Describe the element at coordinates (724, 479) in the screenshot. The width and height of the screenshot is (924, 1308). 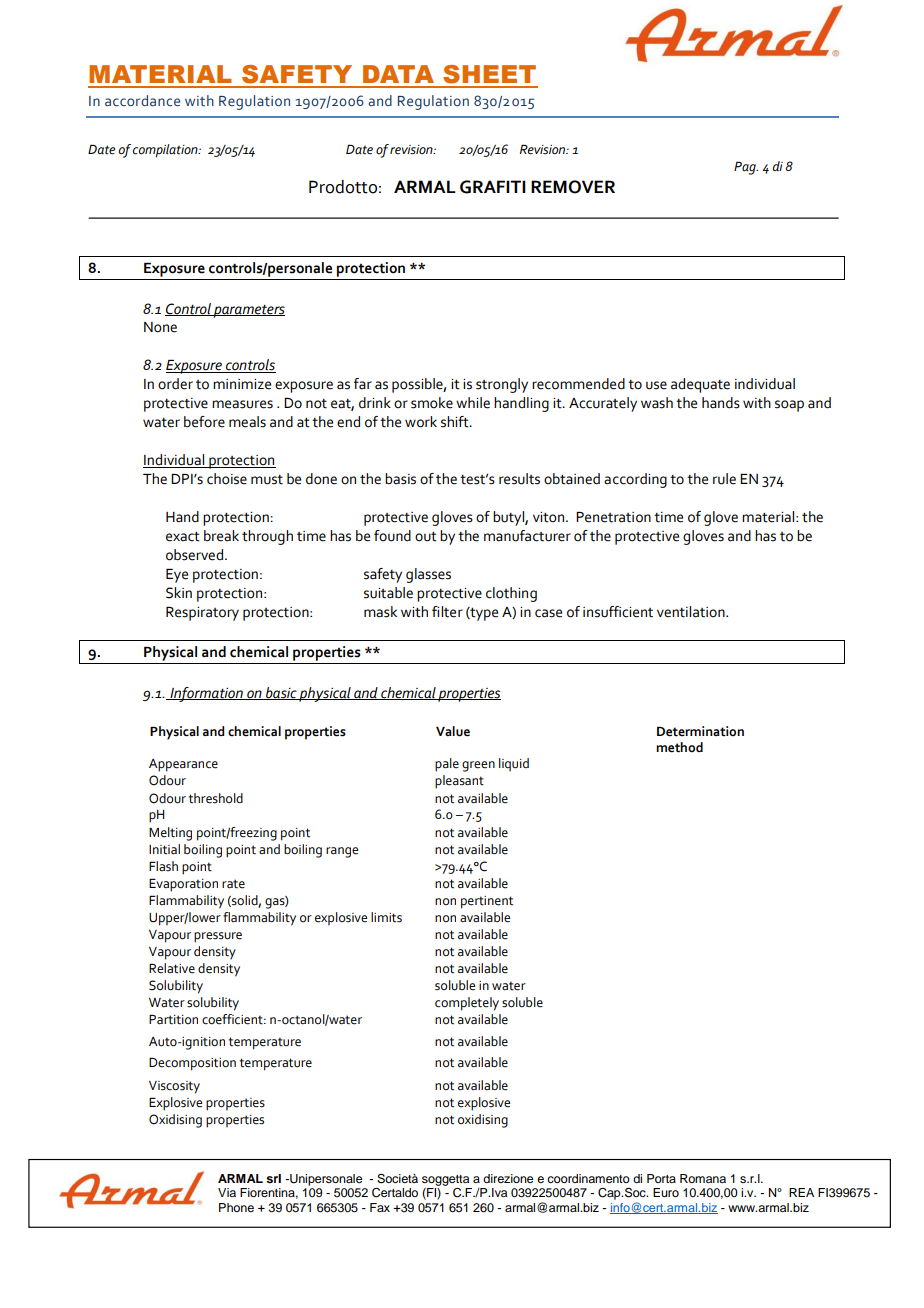
I see `rule` at that location.
